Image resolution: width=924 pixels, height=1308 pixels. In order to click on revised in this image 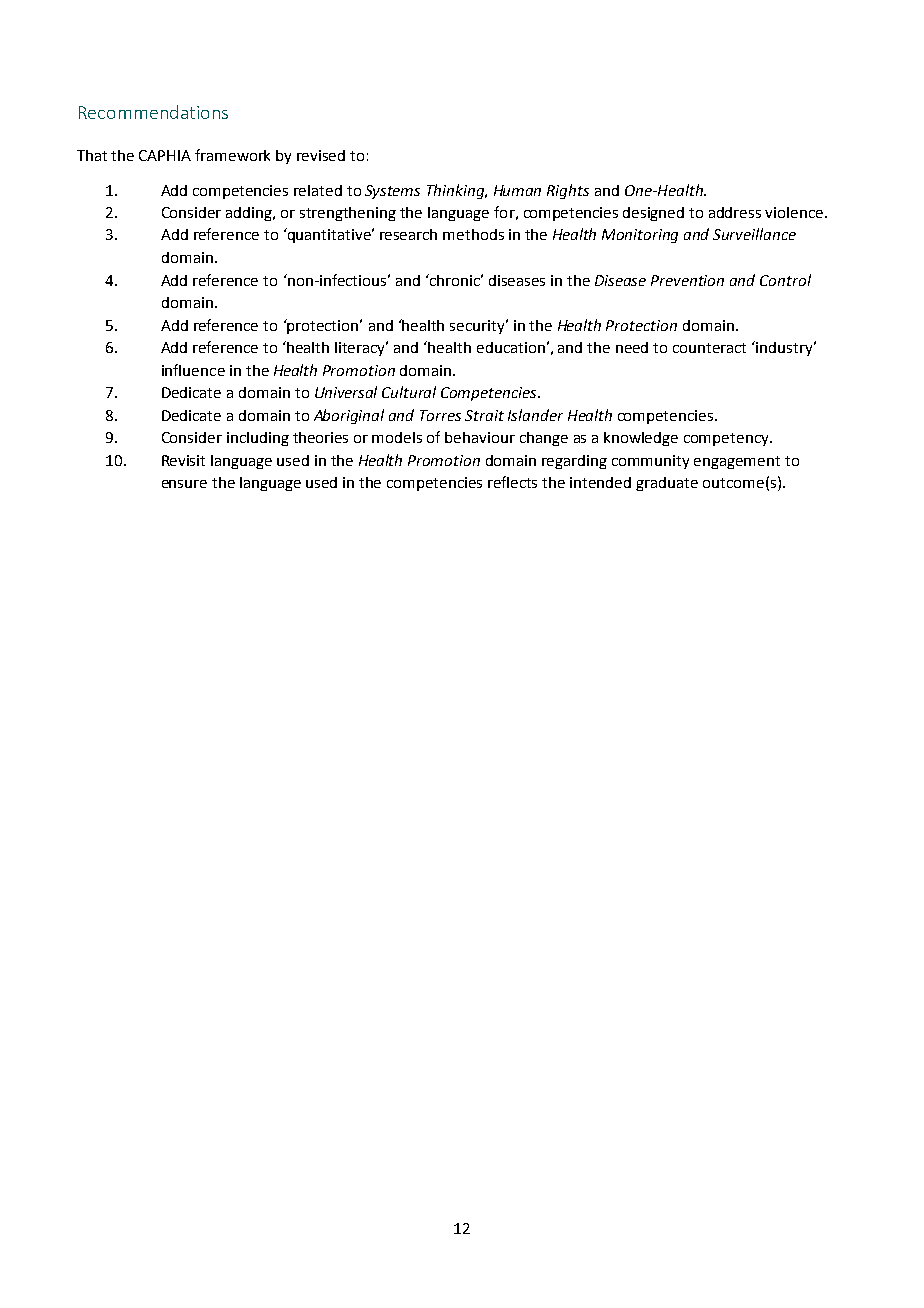, I will do `click(321, 155)`.
